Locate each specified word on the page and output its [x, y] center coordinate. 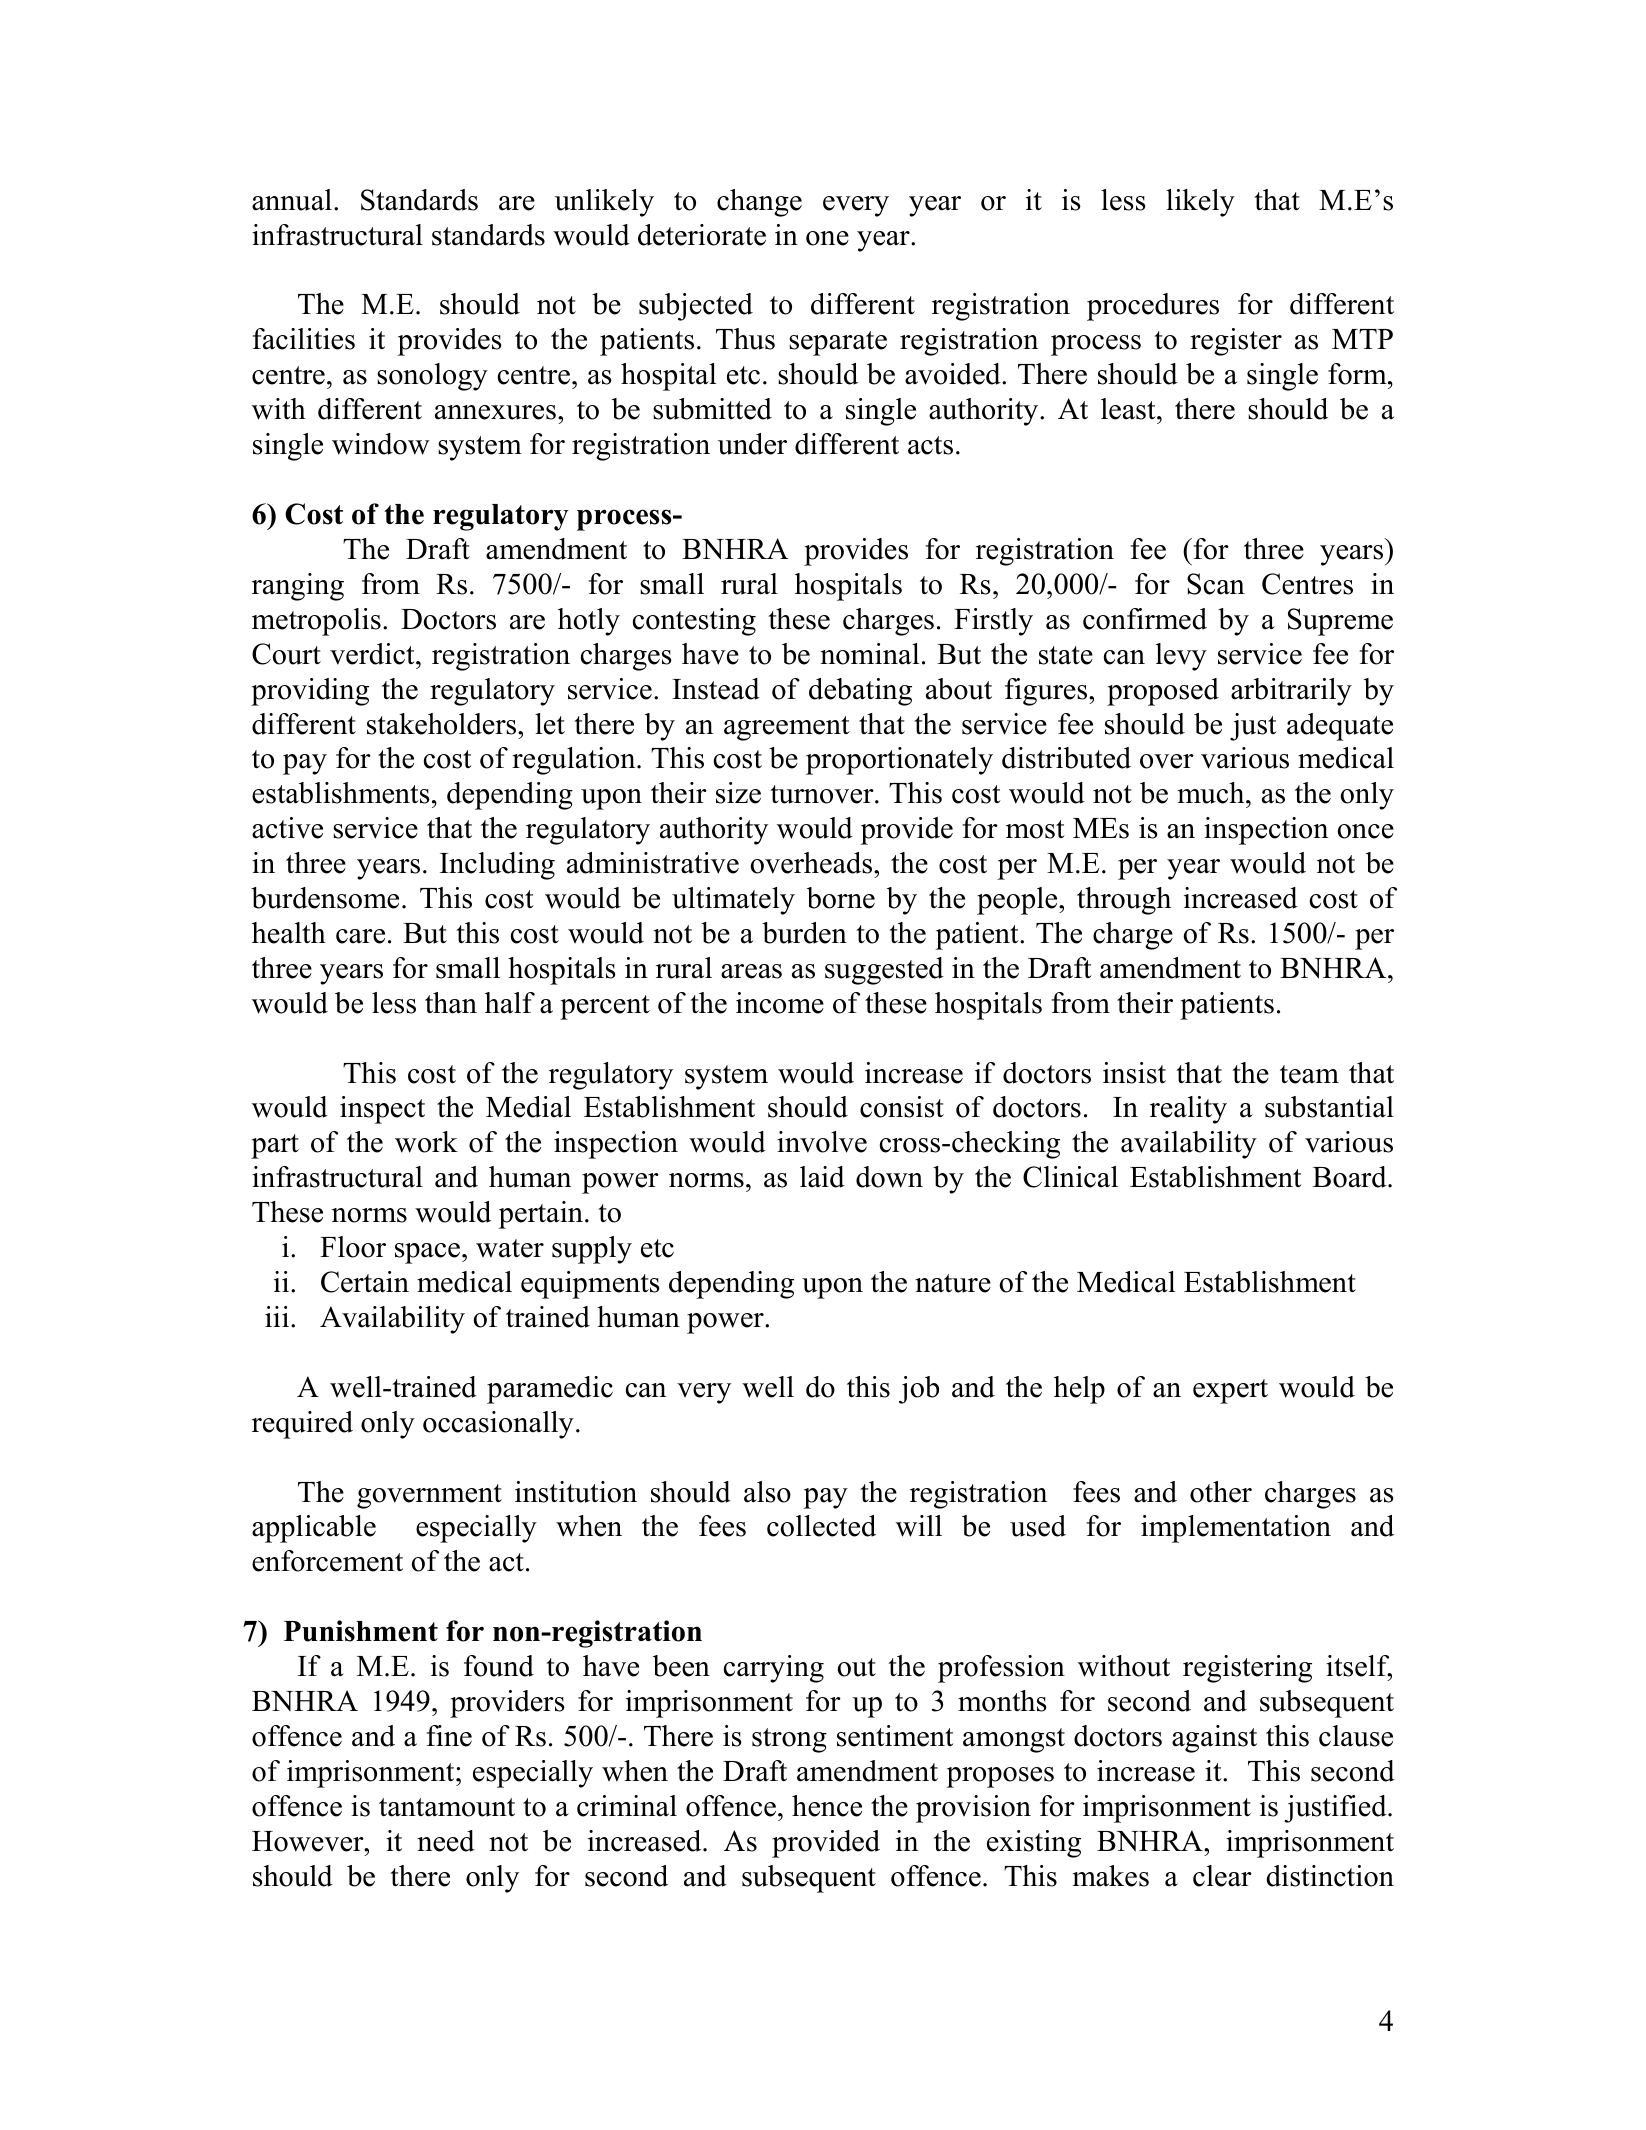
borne [841, 898]
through [1124, 901]
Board [1351, 1177]
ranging [298, 587]
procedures [1153, 307]
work [426, 1142]
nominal [869, 654]
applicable [314, 1529]
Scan [1216, 584]
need [446, 1841]
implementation [1236, 1529]
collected [821, 1526]
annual [292, 200]
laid [822, 1177]
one [827, 238]
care [360, 936]
